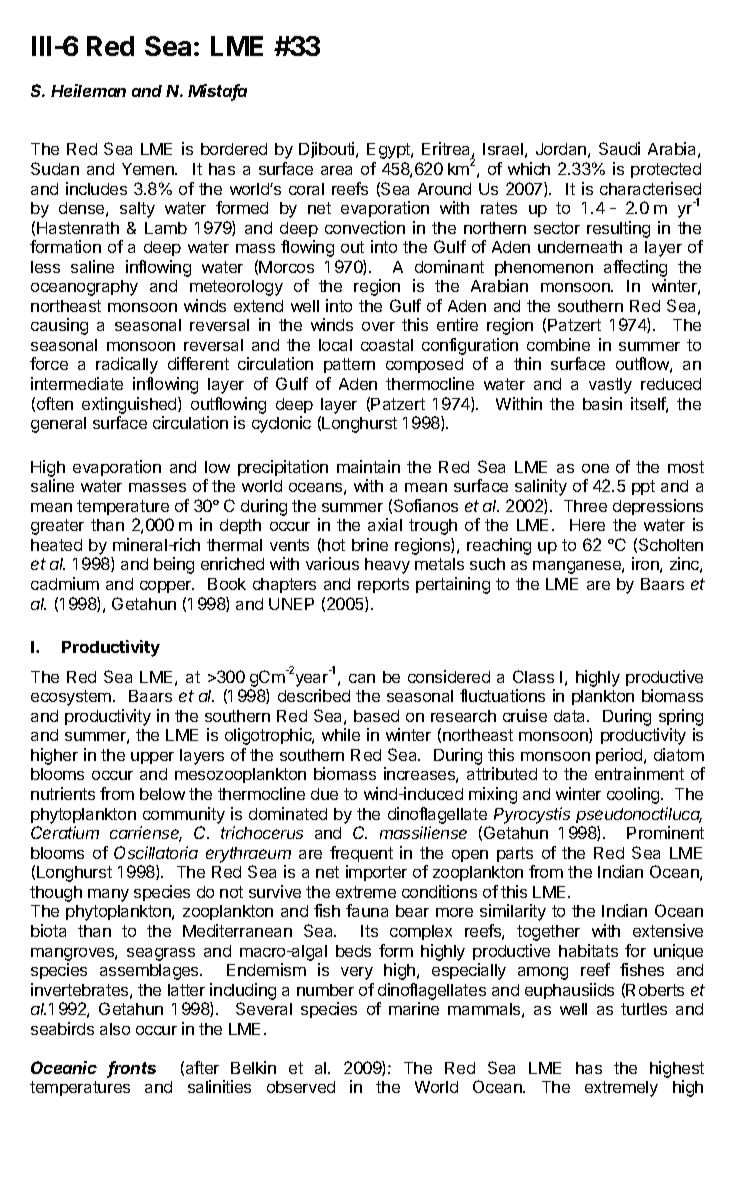 This screenshot has height=1194, width=735. What do you see at coordinates (533, 676) in the screenshot?
I see `Class` at bounding box center [533, 676].
